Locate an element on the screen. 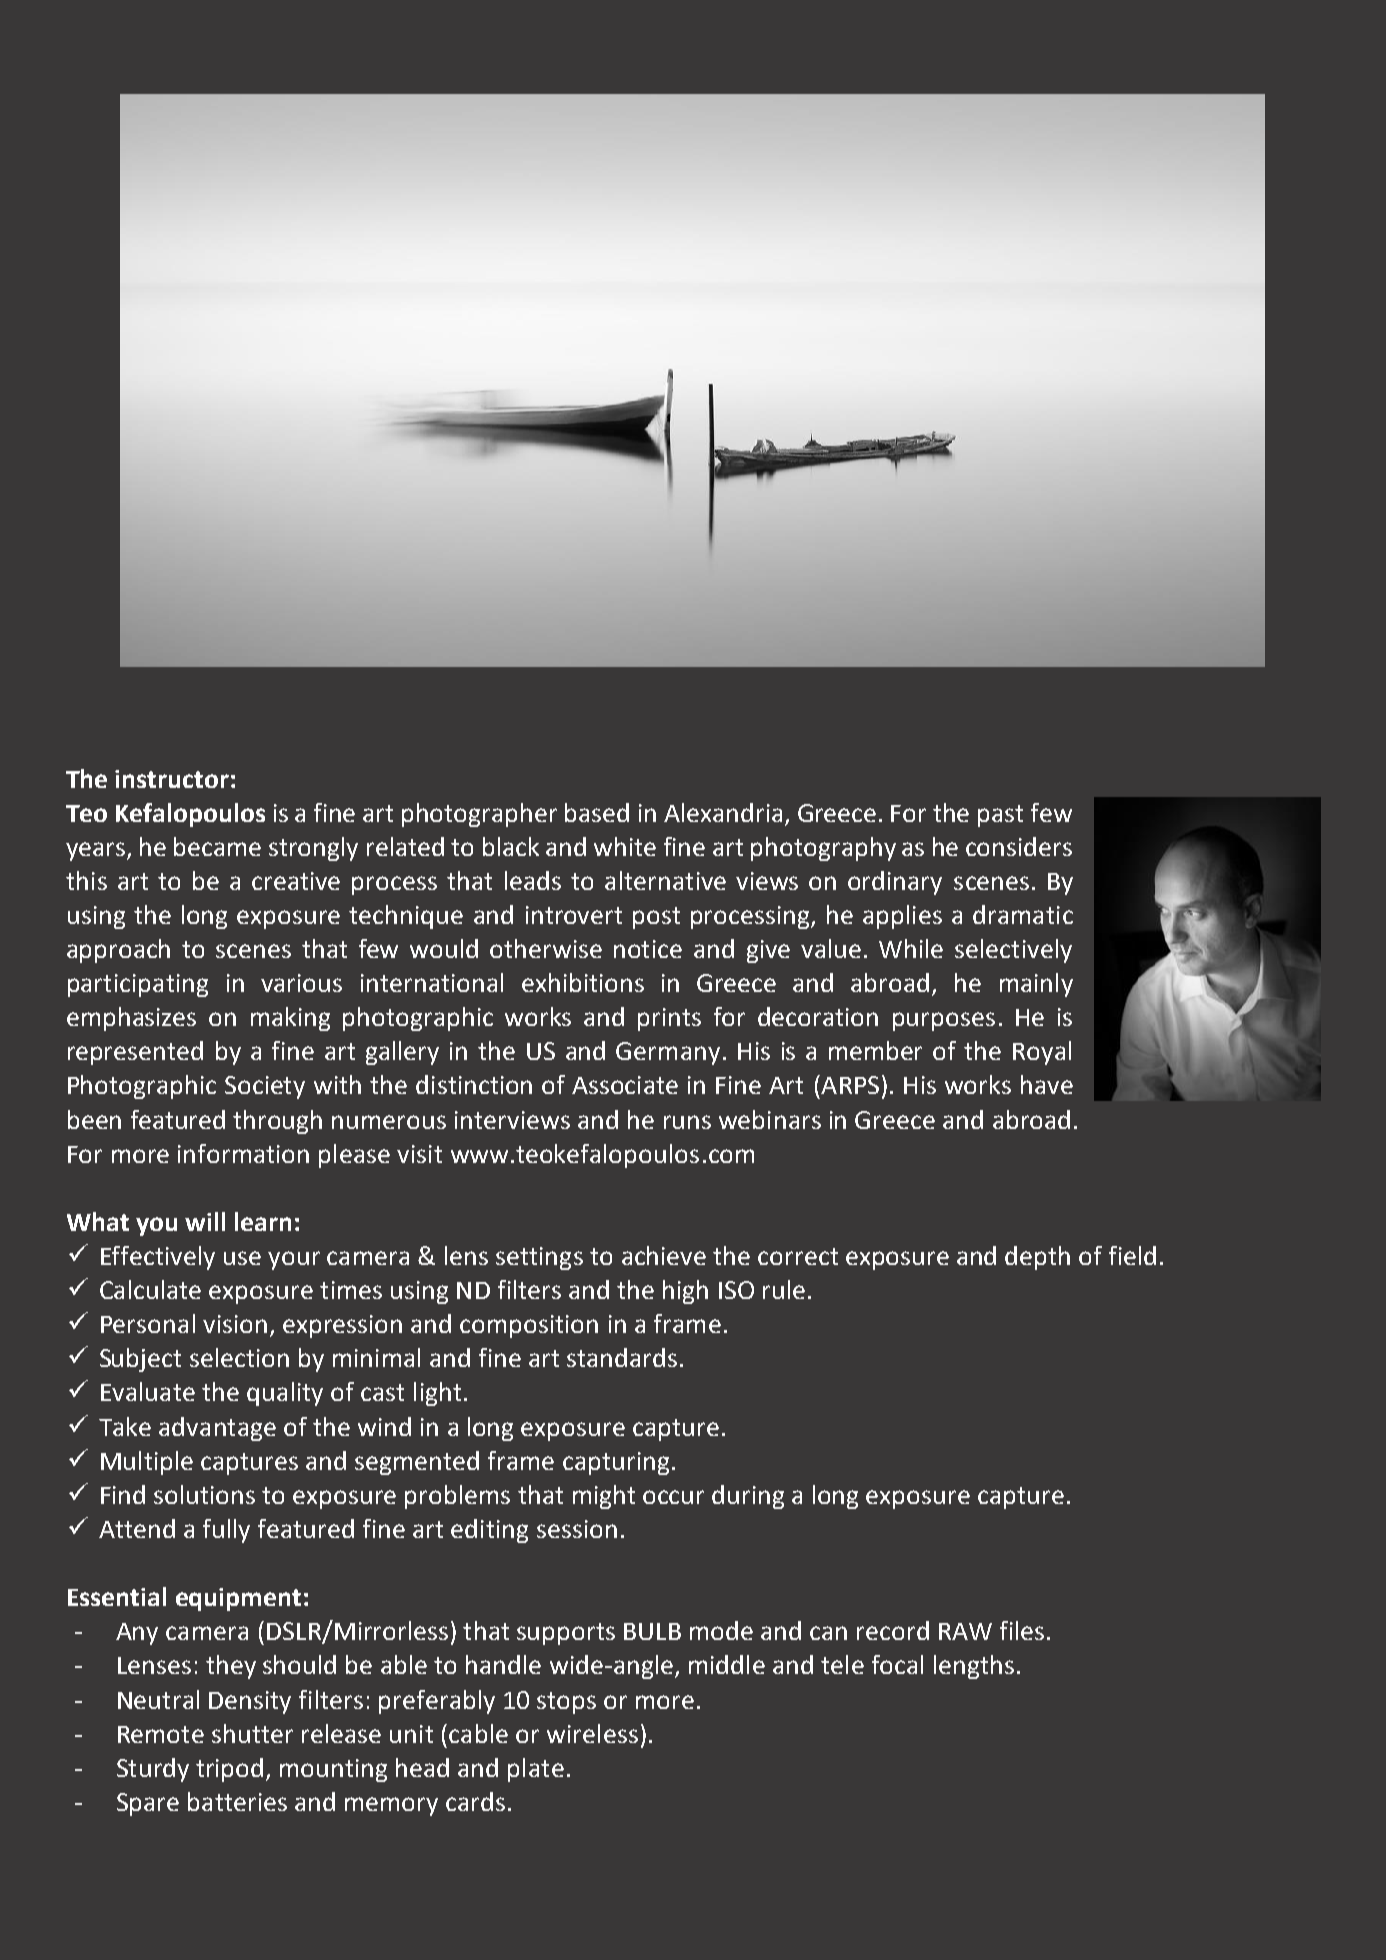  high is located at coordinates (685, 1292).
